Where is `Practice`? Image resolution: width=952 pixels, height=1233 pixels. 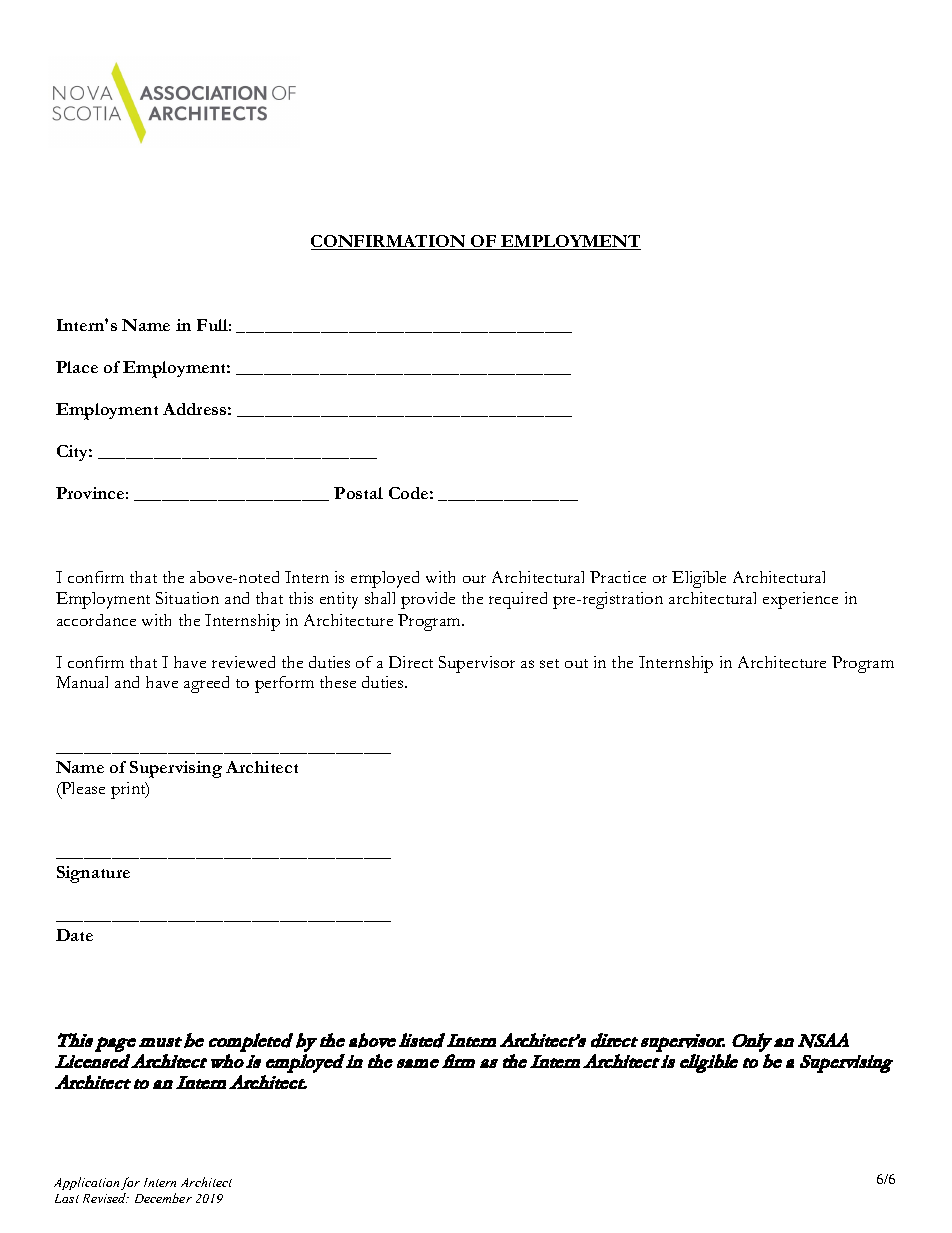
Practice is located at coordinates (618, 577).
